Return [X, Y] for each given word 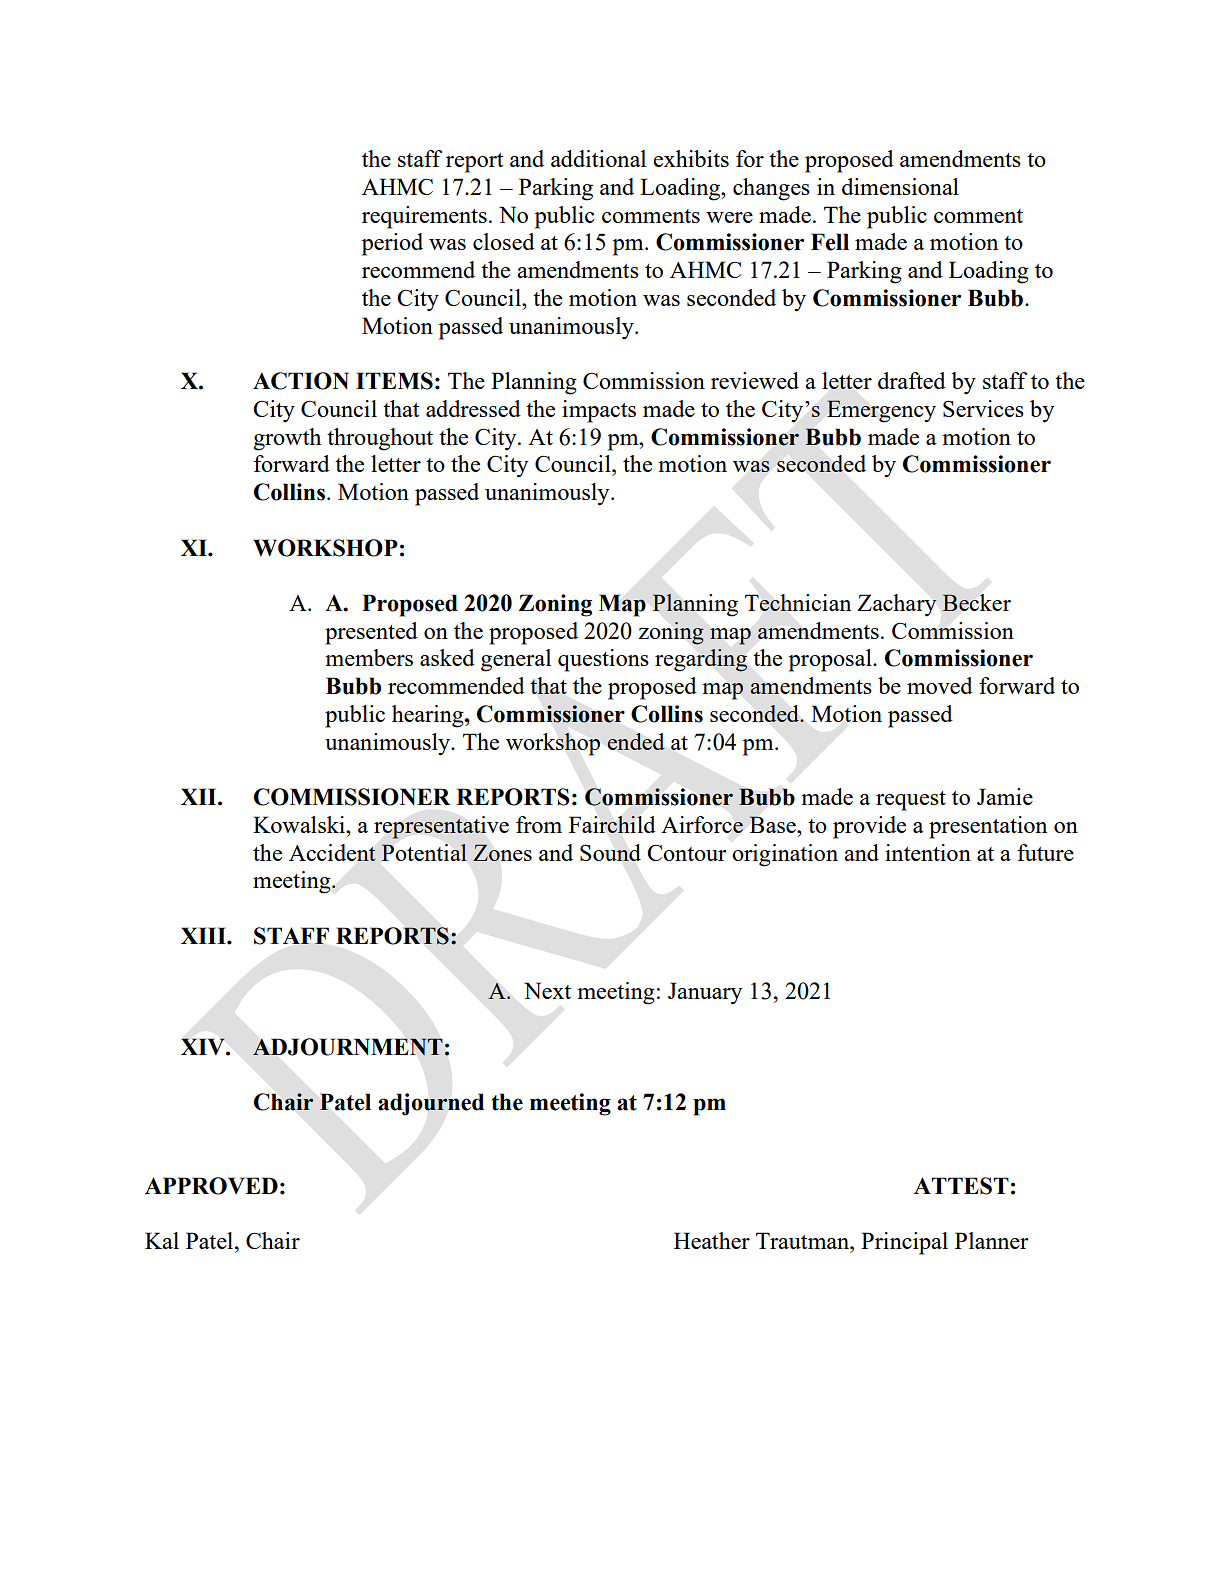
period [392, 244]
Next [547, 990]
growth [287, 439]
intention [928, 852]
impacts [599, 411]
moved [940, 685]
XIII [204, 935]
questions [603, 660]
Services [983, 408]
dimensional [900, 186]
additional [598, 158]
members [369, 657]
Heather [712, 1240]
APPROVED [211, 1186]
